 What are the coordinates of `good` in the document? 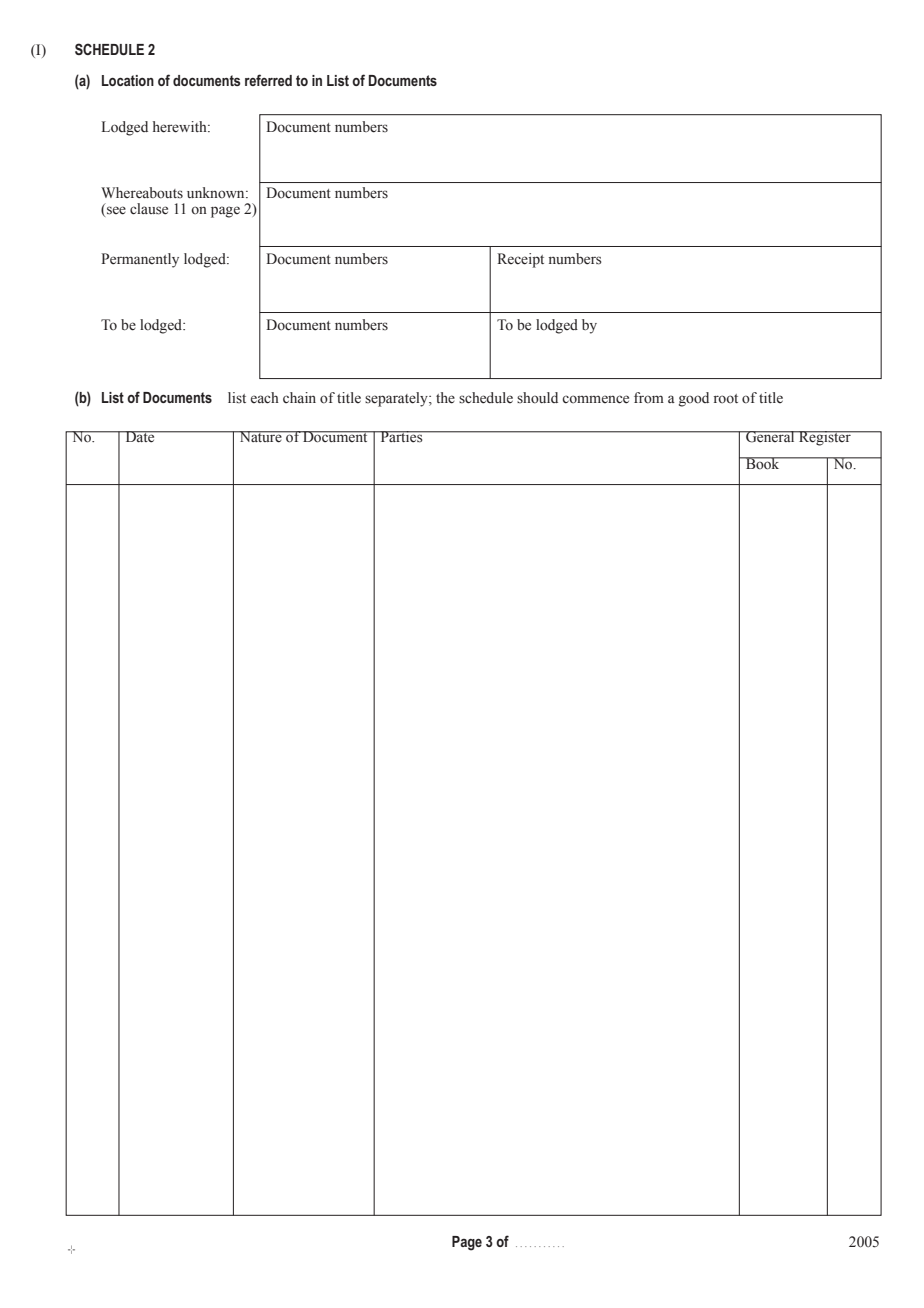 It's located at (694, 399).
